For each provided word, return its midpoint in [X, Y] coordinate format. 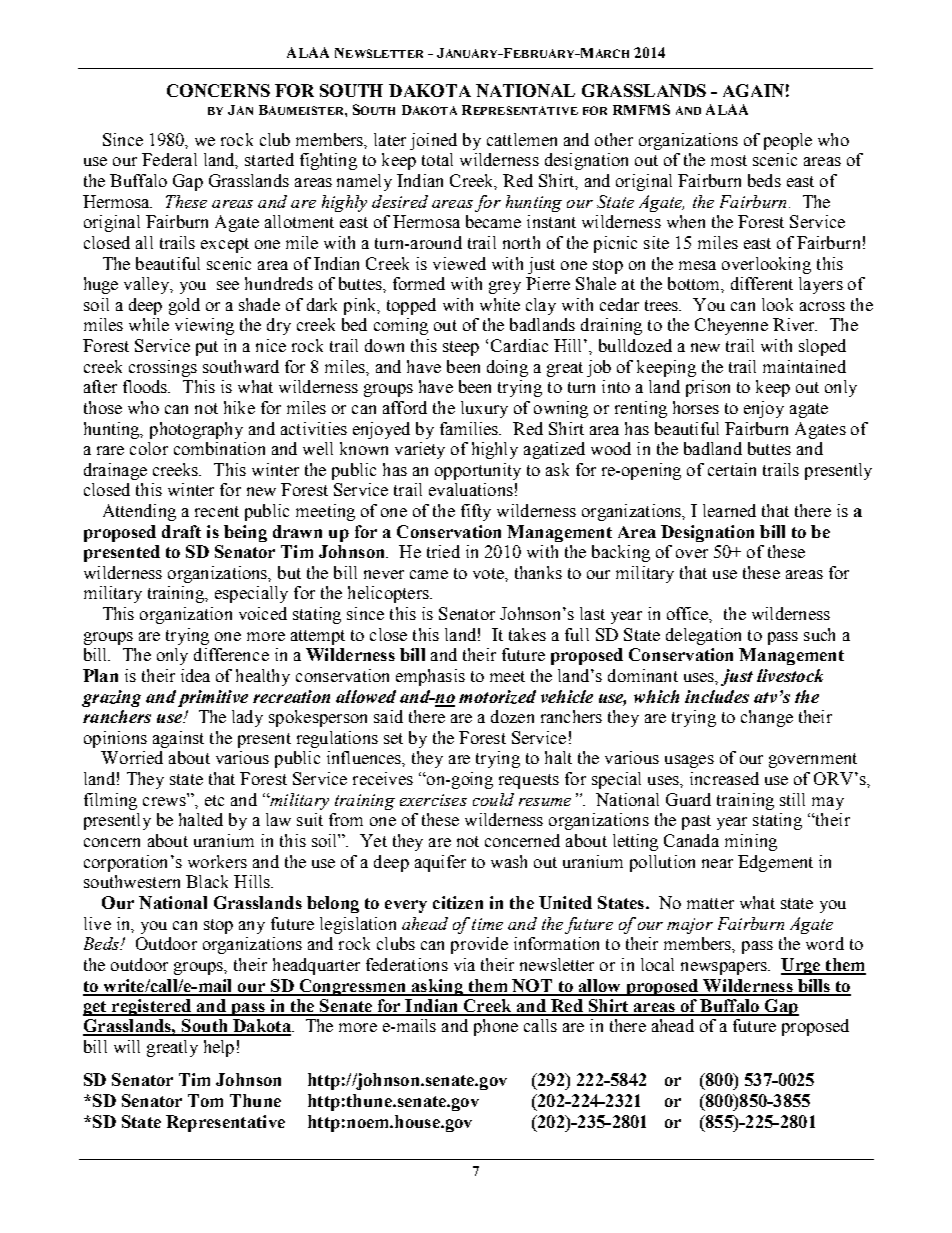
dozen [512, 716]
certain [732, 469]
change [767, 718]
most [729, 160]
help [219, 1048]
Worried [132, 757]
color [149, 448]
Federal [169, 159]
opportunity [478, 471]
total [437, 159]
